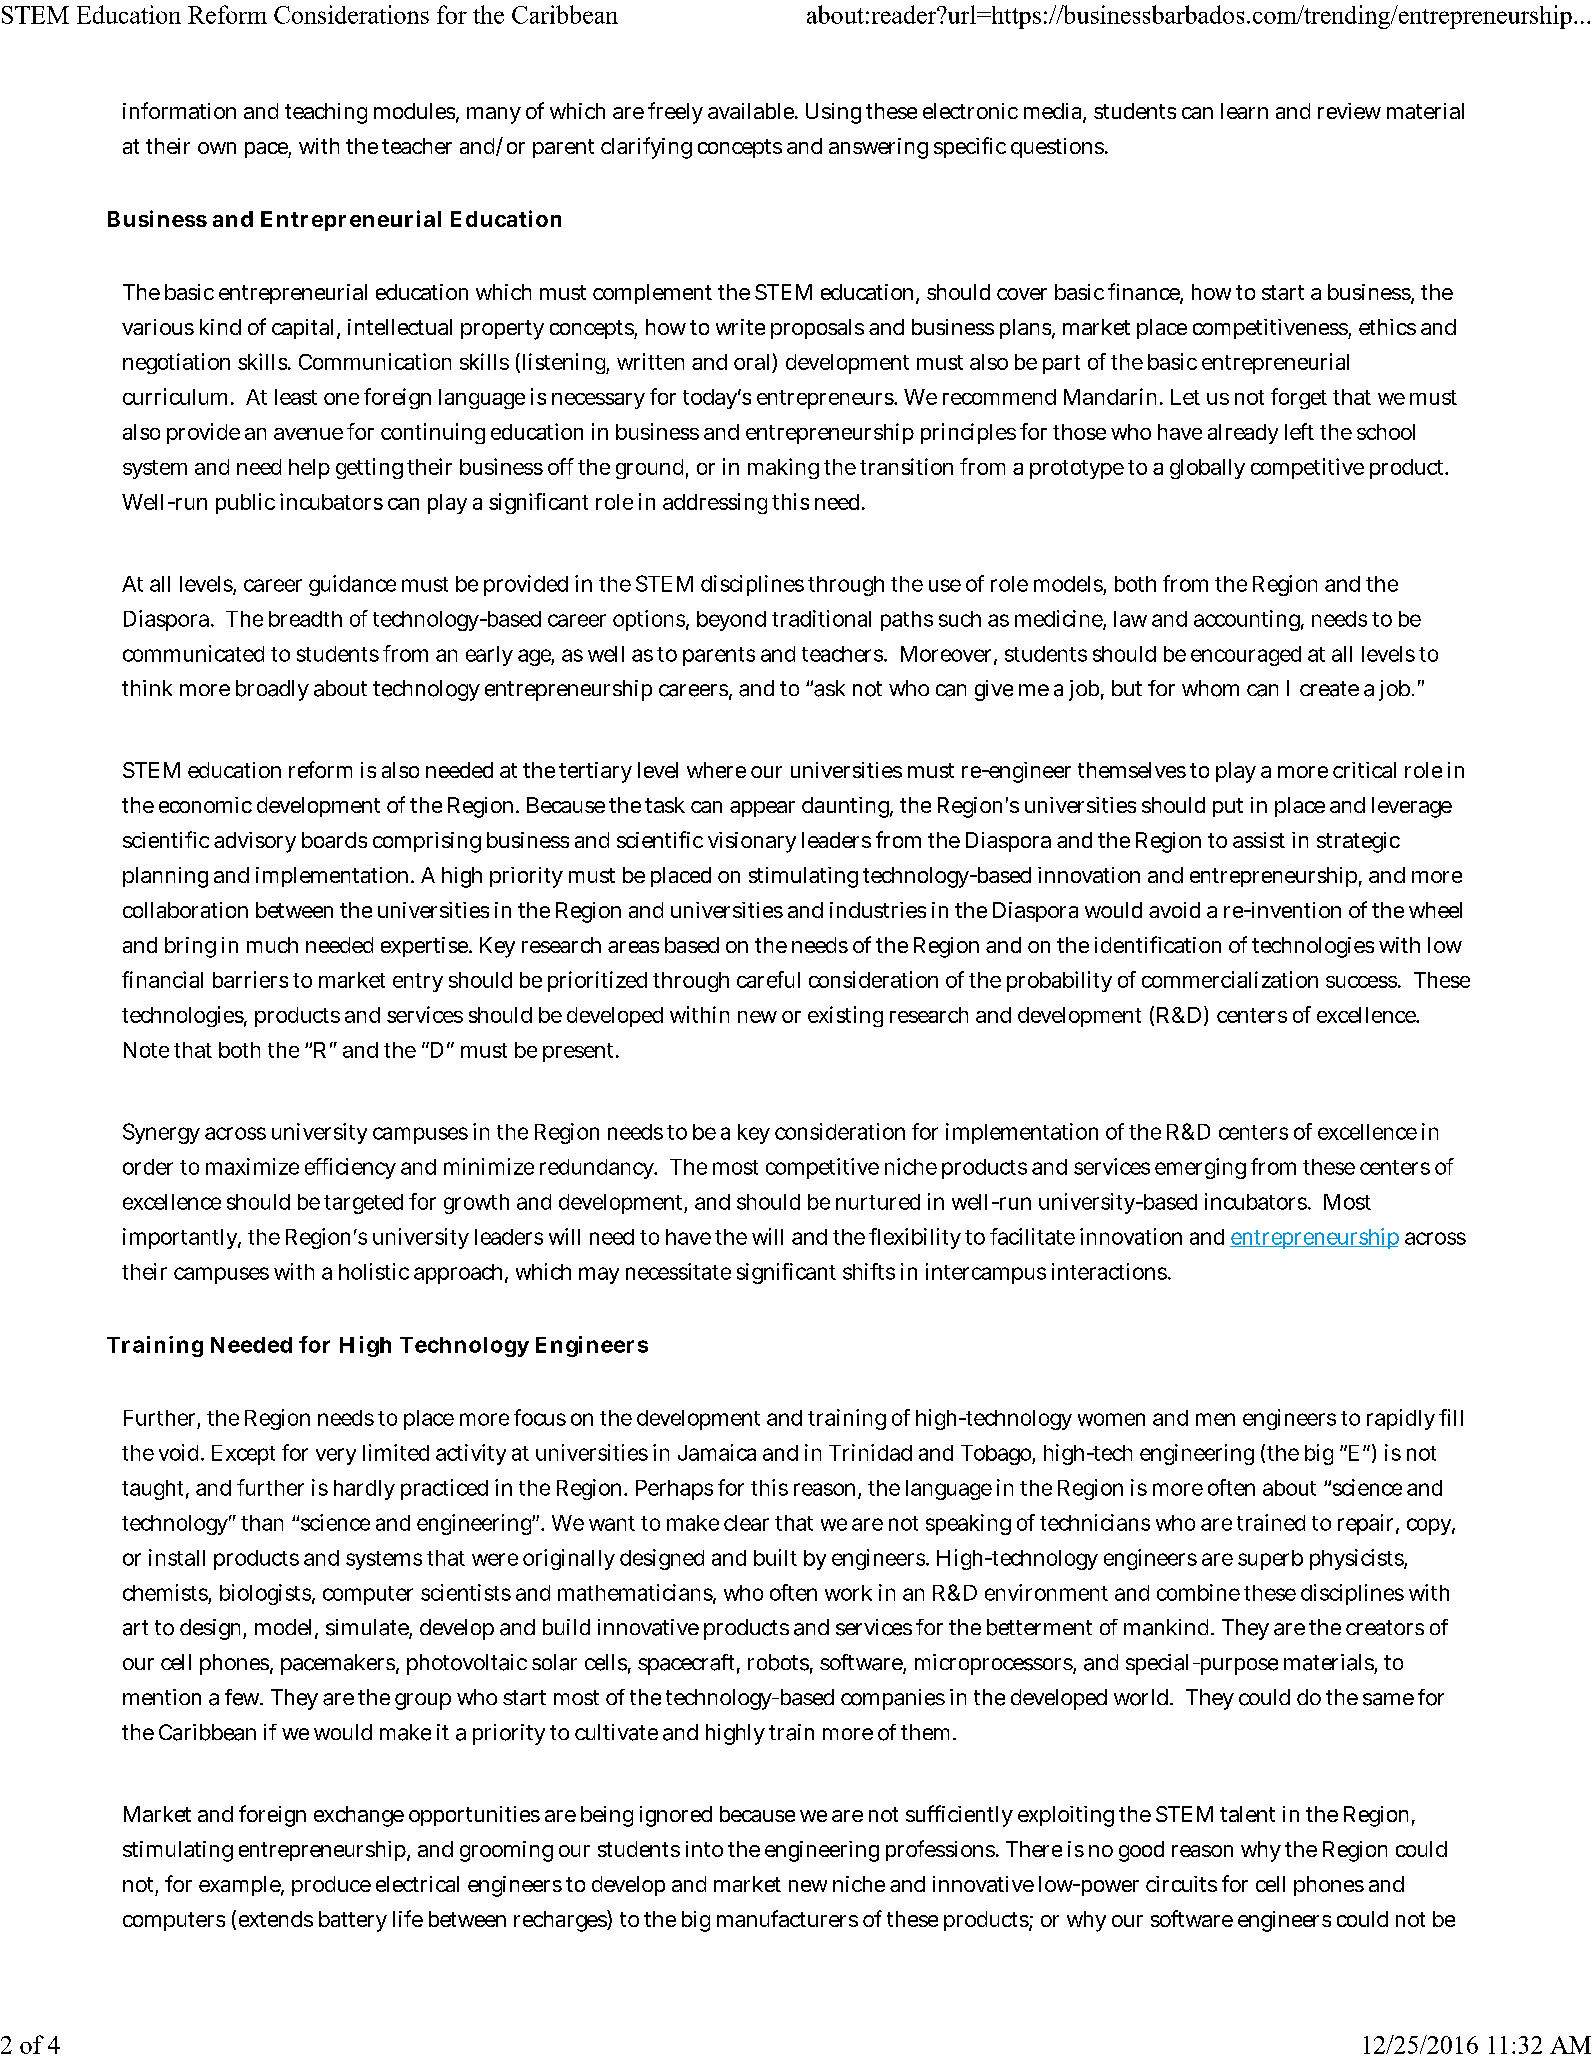  Describe the element at coordinates (1329, 689) in the screenshot. I see `create` at that location.
